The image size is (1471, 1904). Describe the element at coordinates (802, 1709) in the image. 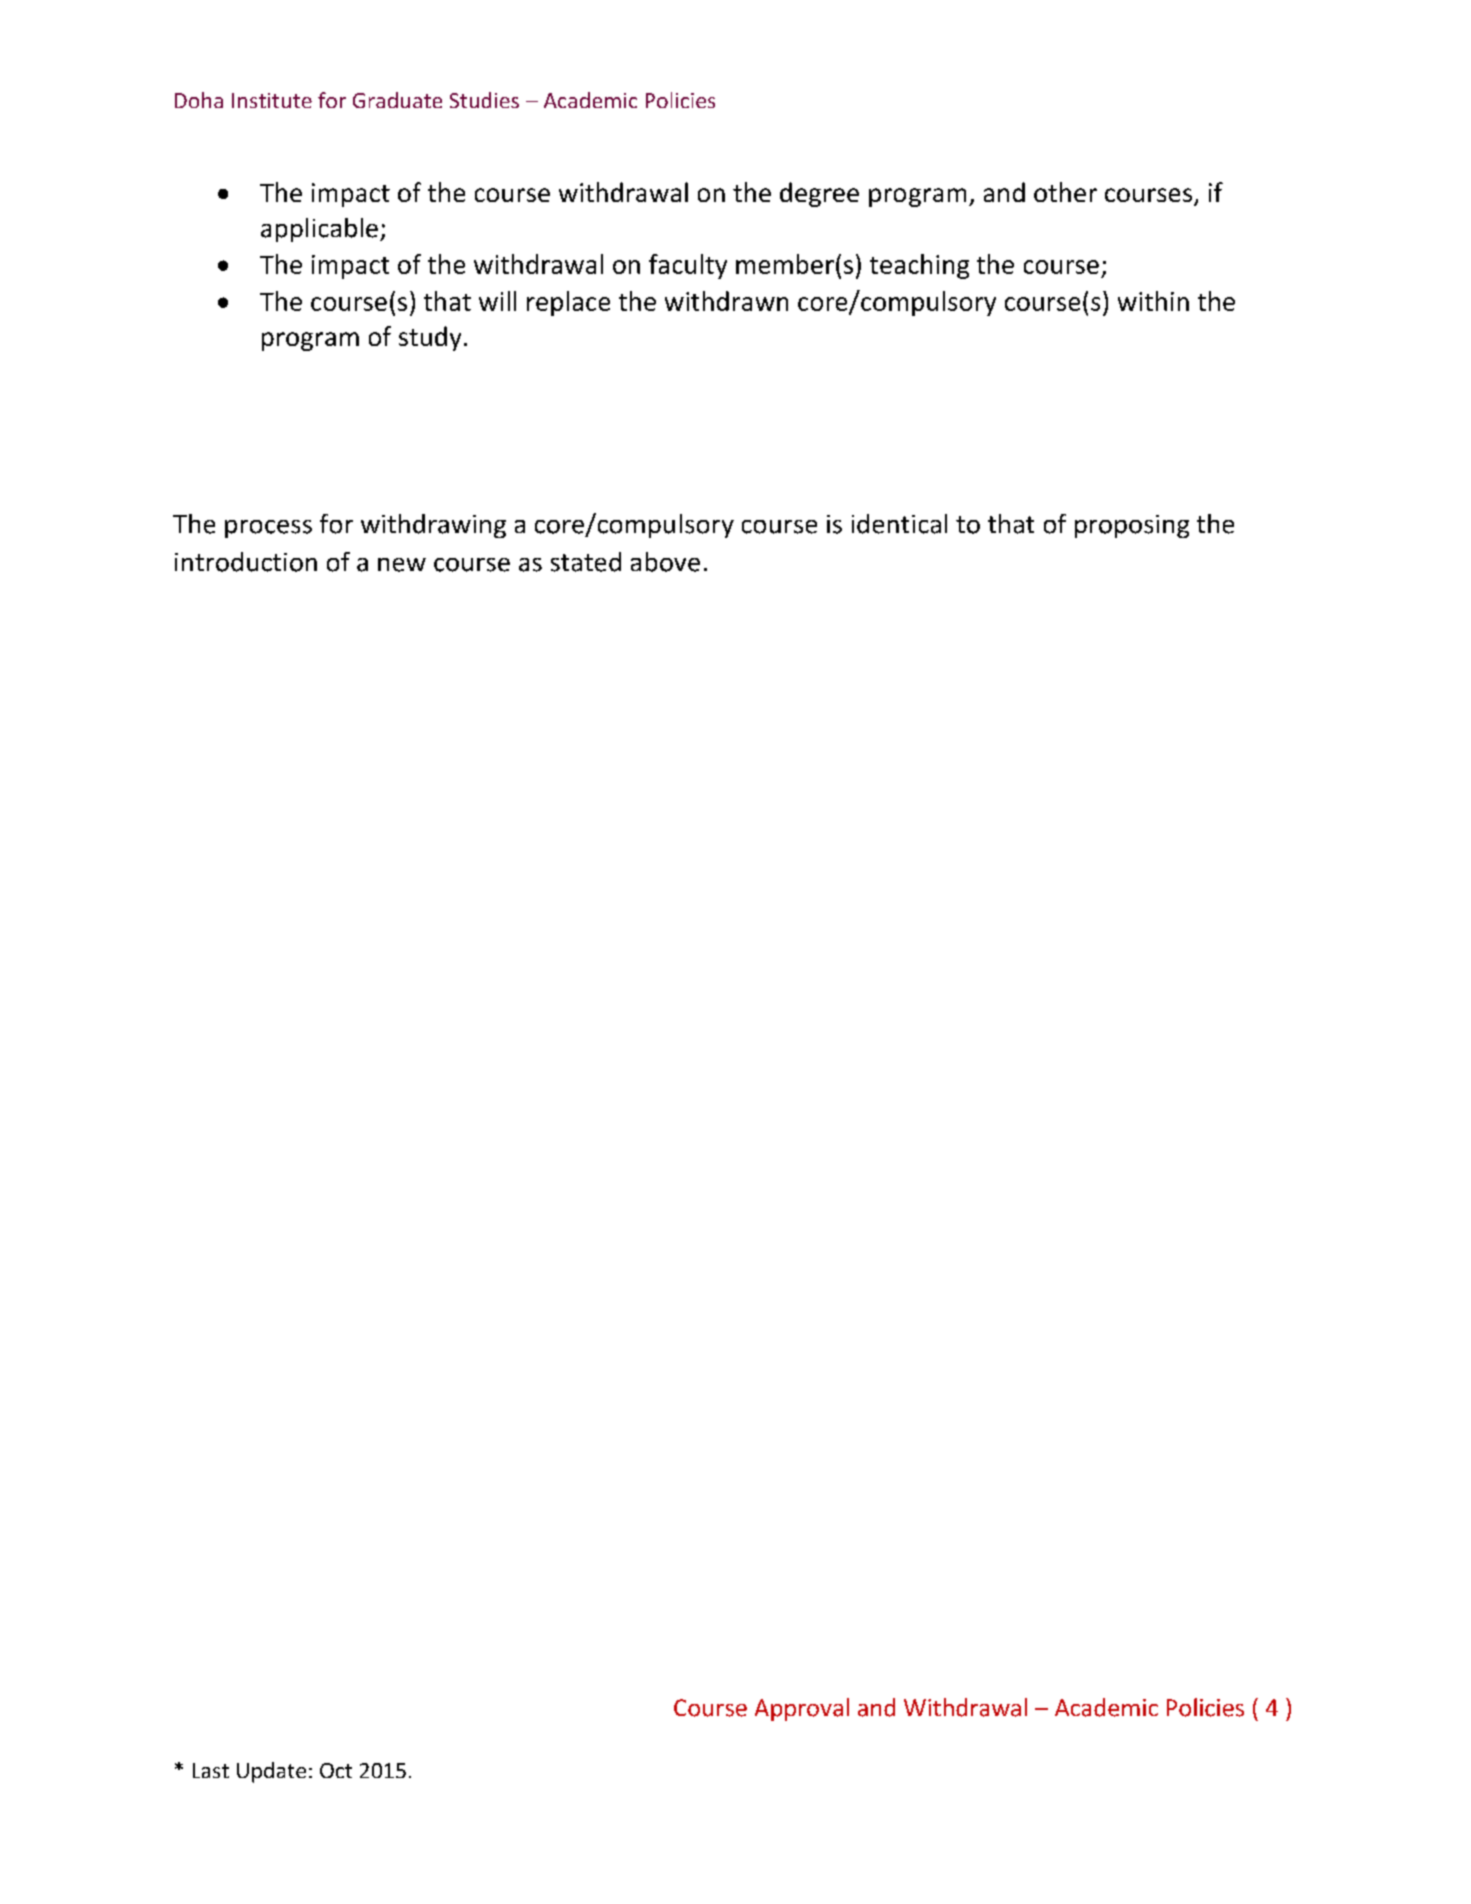

I see `Approval` at that location.
